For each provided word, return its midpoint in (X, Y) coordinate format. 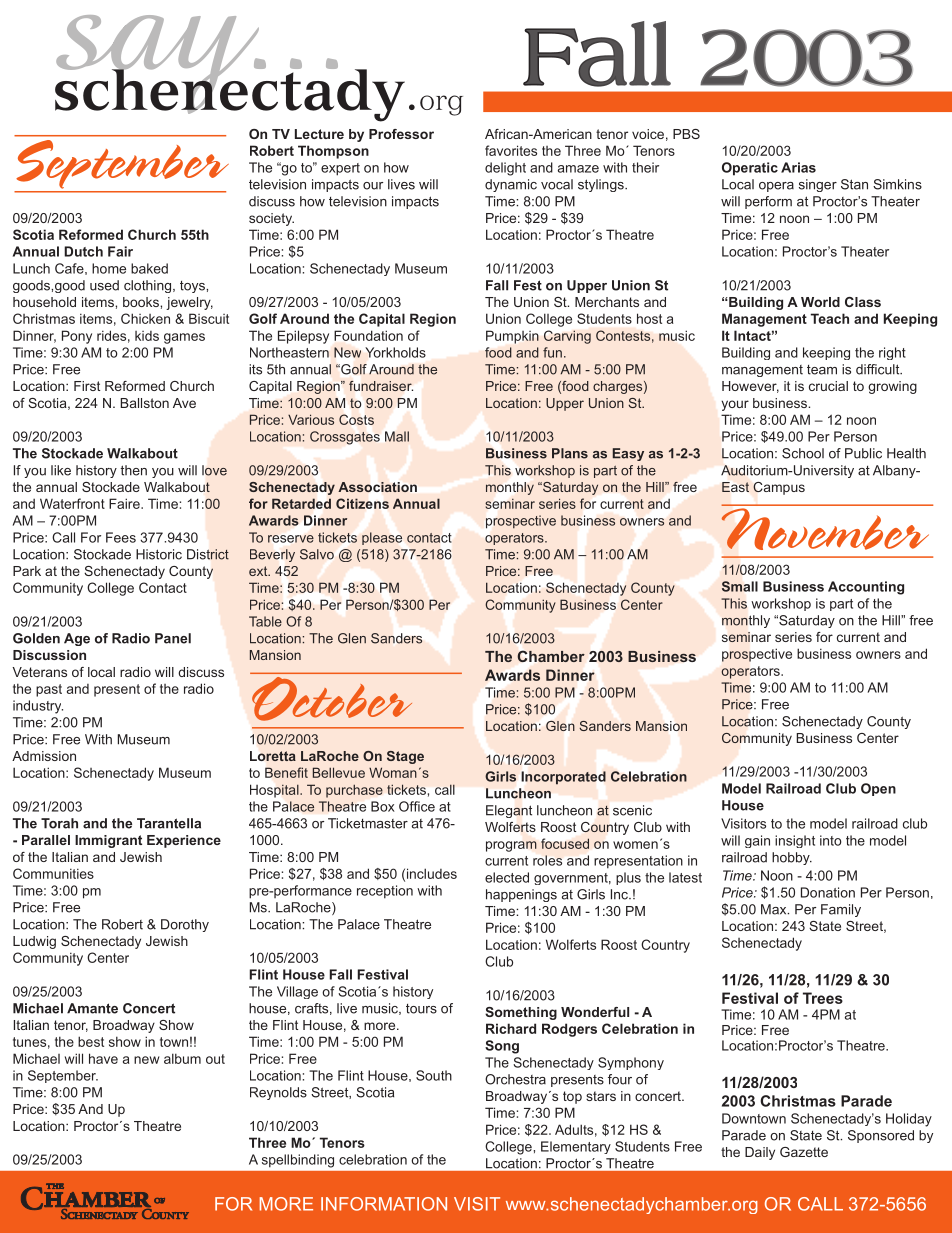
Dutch (83, 251)
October (332, 699)
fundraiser (381, 386)
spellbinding (298, 1161)
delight (505, 169)
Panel (173, 638)
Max (775, 909)
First (87, 386)
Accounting (866, 588)
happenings (521, 895)
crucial (828, 386)
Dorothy (185, 925)
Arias (798, 167)
